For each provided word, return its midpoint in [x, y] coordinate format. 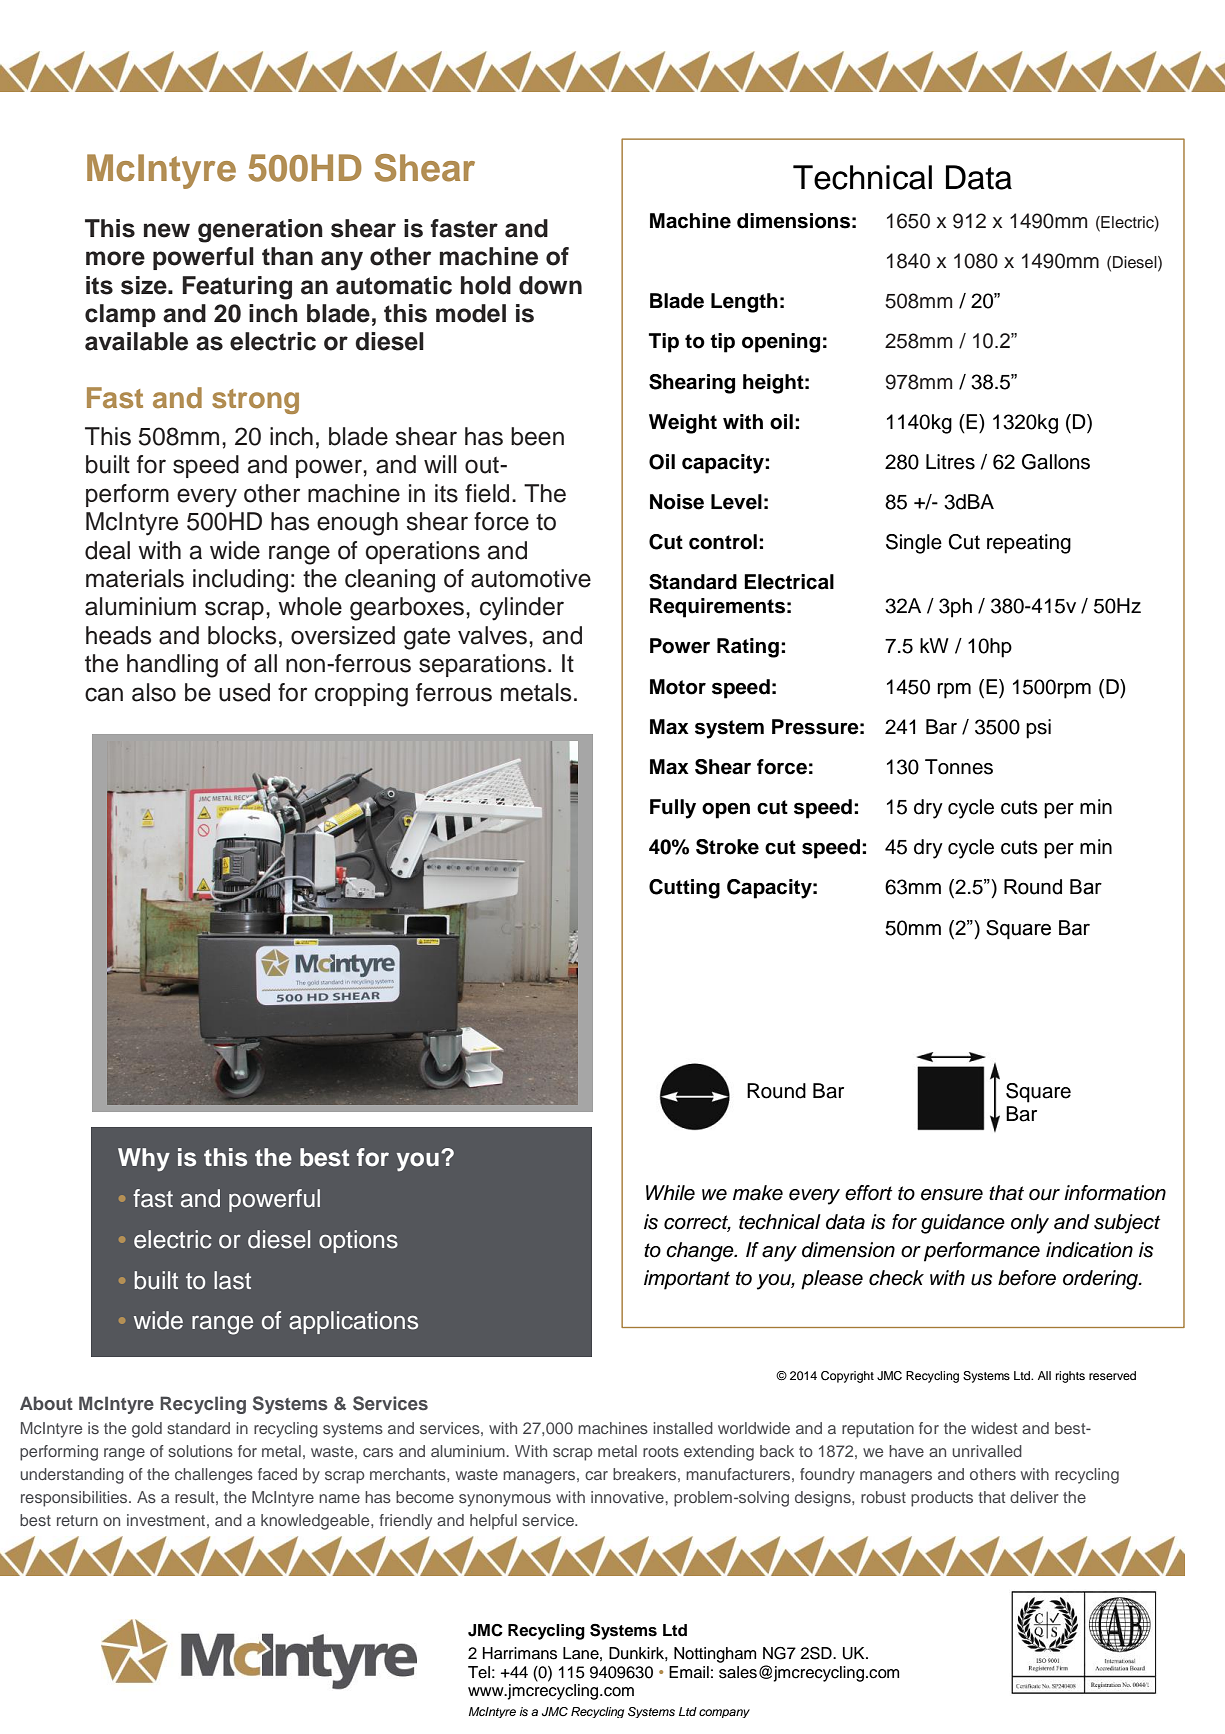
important [687, 1280]
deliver [1034, 1497]
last [232, 1280]
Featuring [237, 288]
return [77, 1520]
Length [744, 303]
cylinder [522, 609]
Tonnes [959, 767]
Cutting [684, 889]
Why [144, 1159]
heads [118, 635]
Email [689, 1672]
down [550, 285]
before [1027, 1278]
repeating [1029, 544]
